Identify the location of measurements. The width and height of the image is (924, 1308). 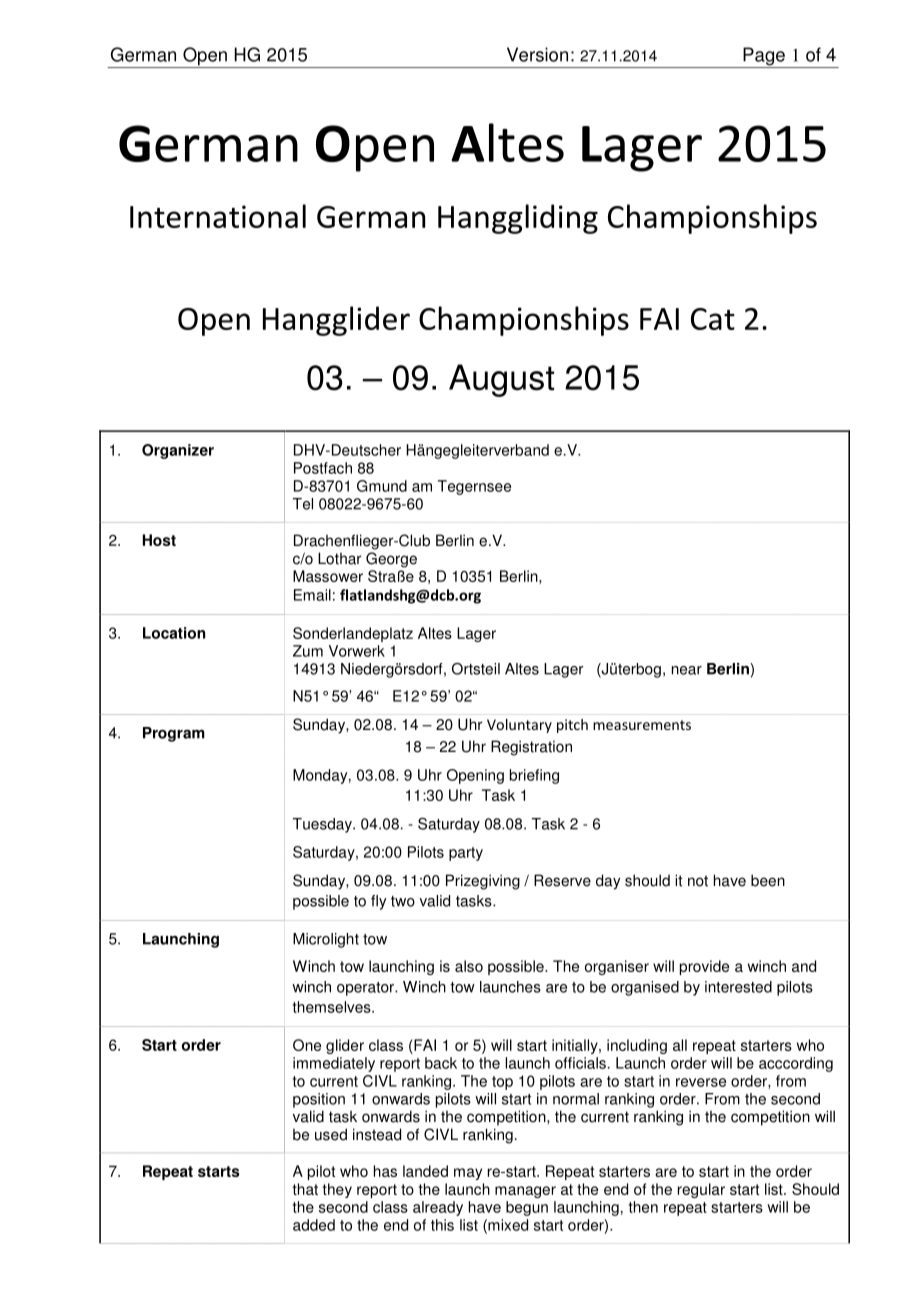
(642, 725).
